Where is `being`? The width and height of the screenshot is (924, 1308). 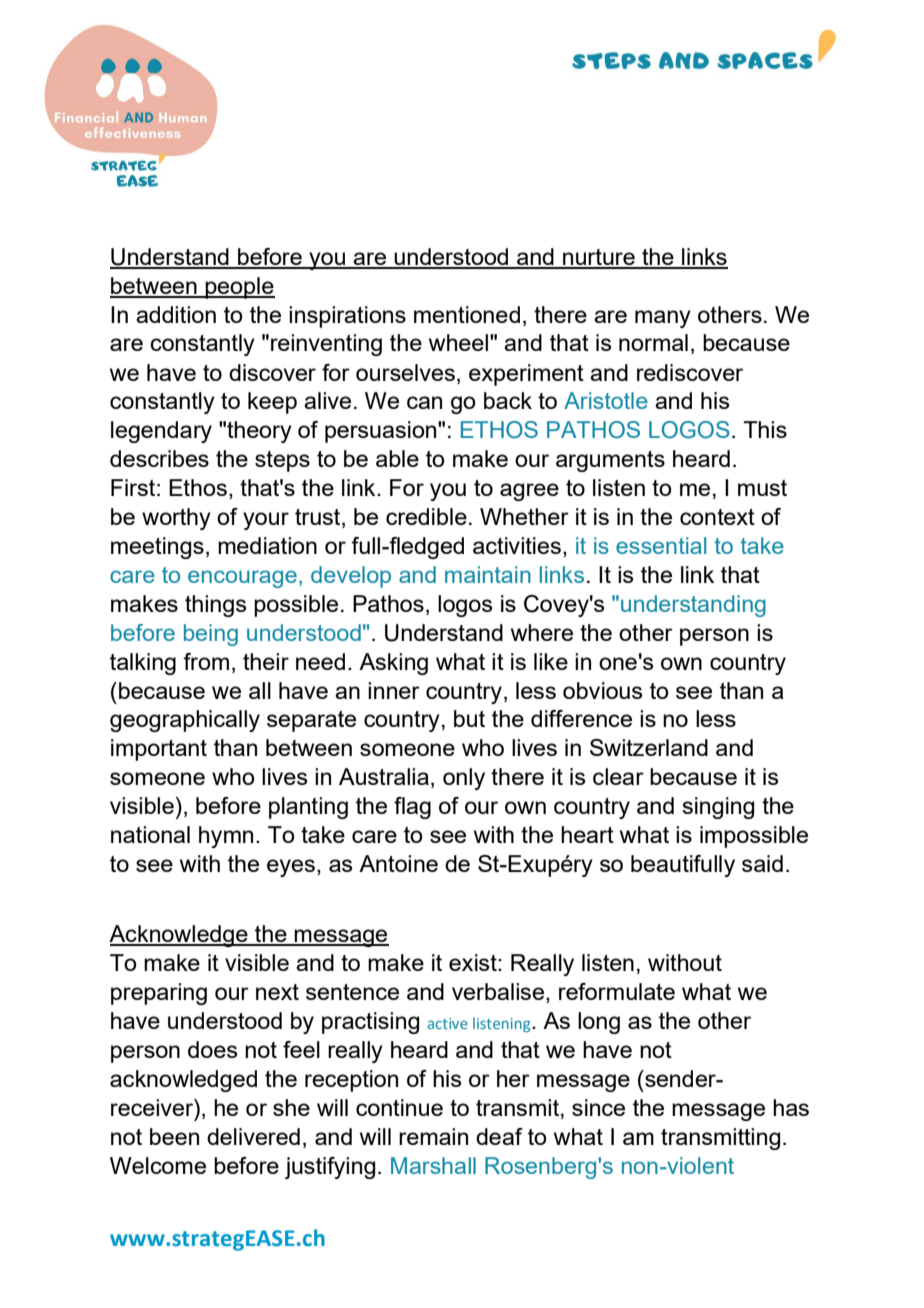
being is located at coordinates (211, 635).
